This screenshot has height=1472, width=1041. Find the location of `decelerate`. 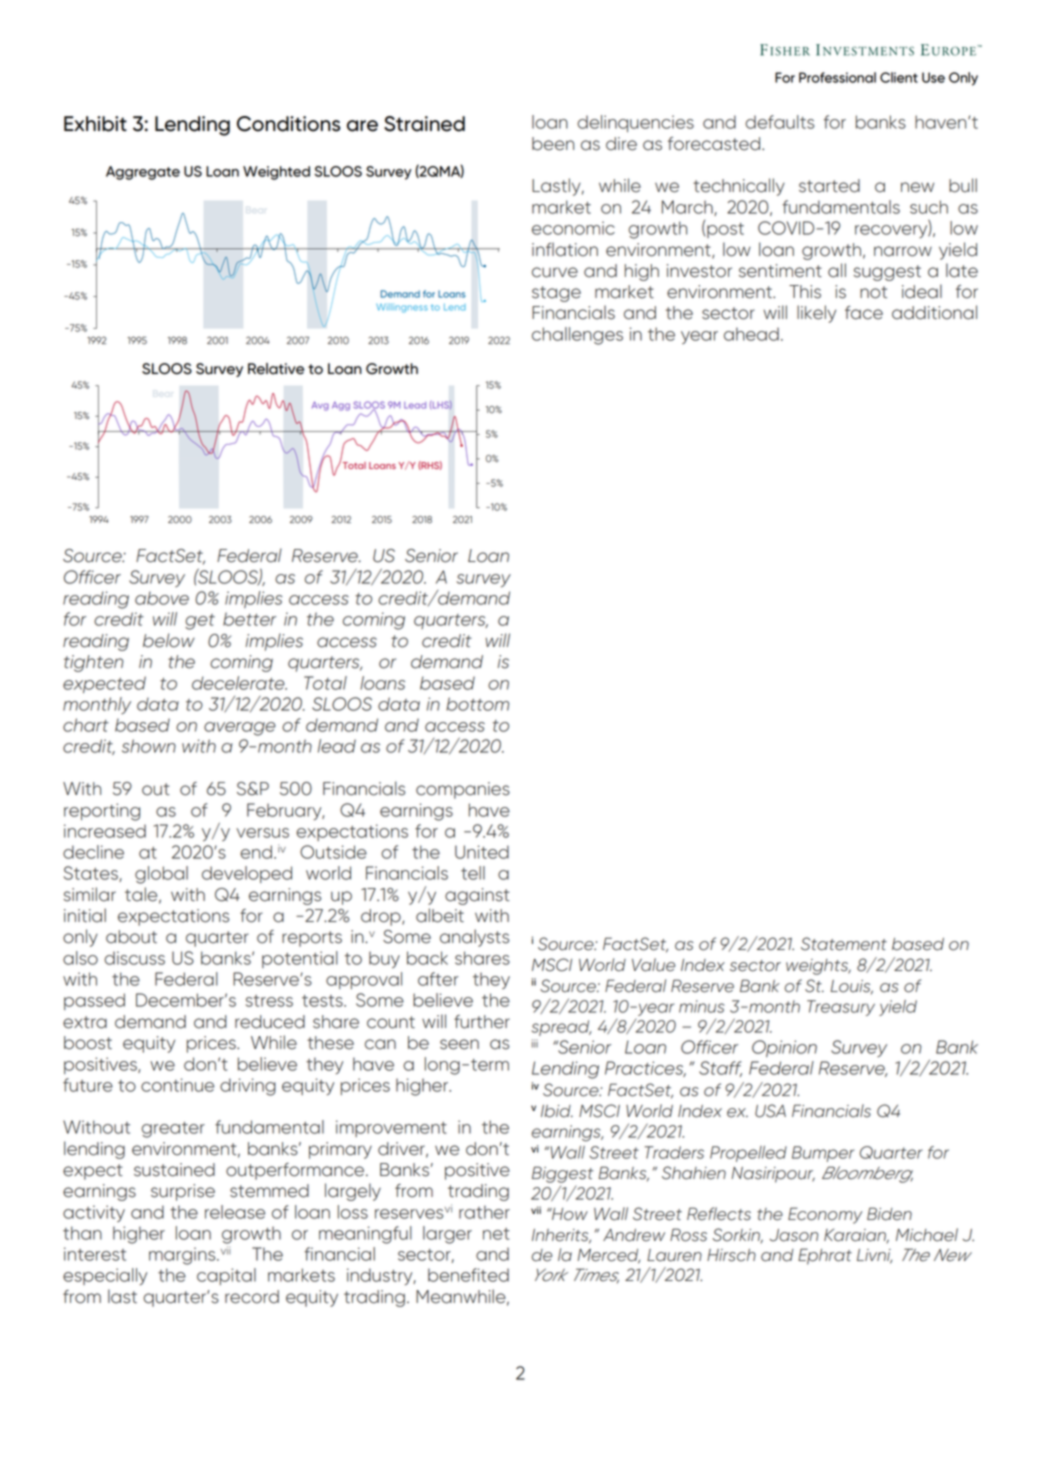

decelerate is located at coordinates (239, 683).
